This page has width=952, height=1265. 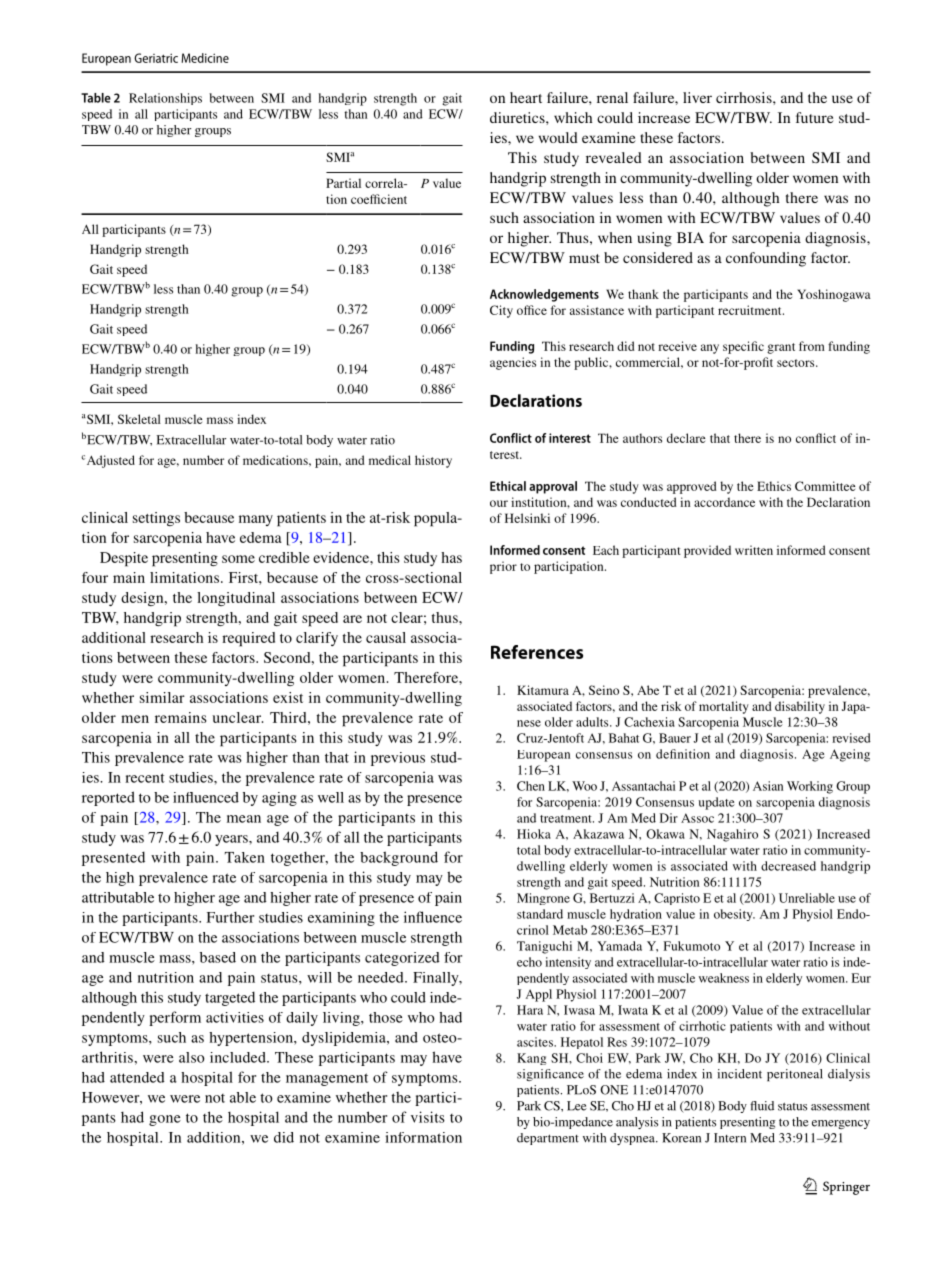 What do you see at coordinates (768, 786) in the page?
I see `Asian` at bounding box center [768, 786].
